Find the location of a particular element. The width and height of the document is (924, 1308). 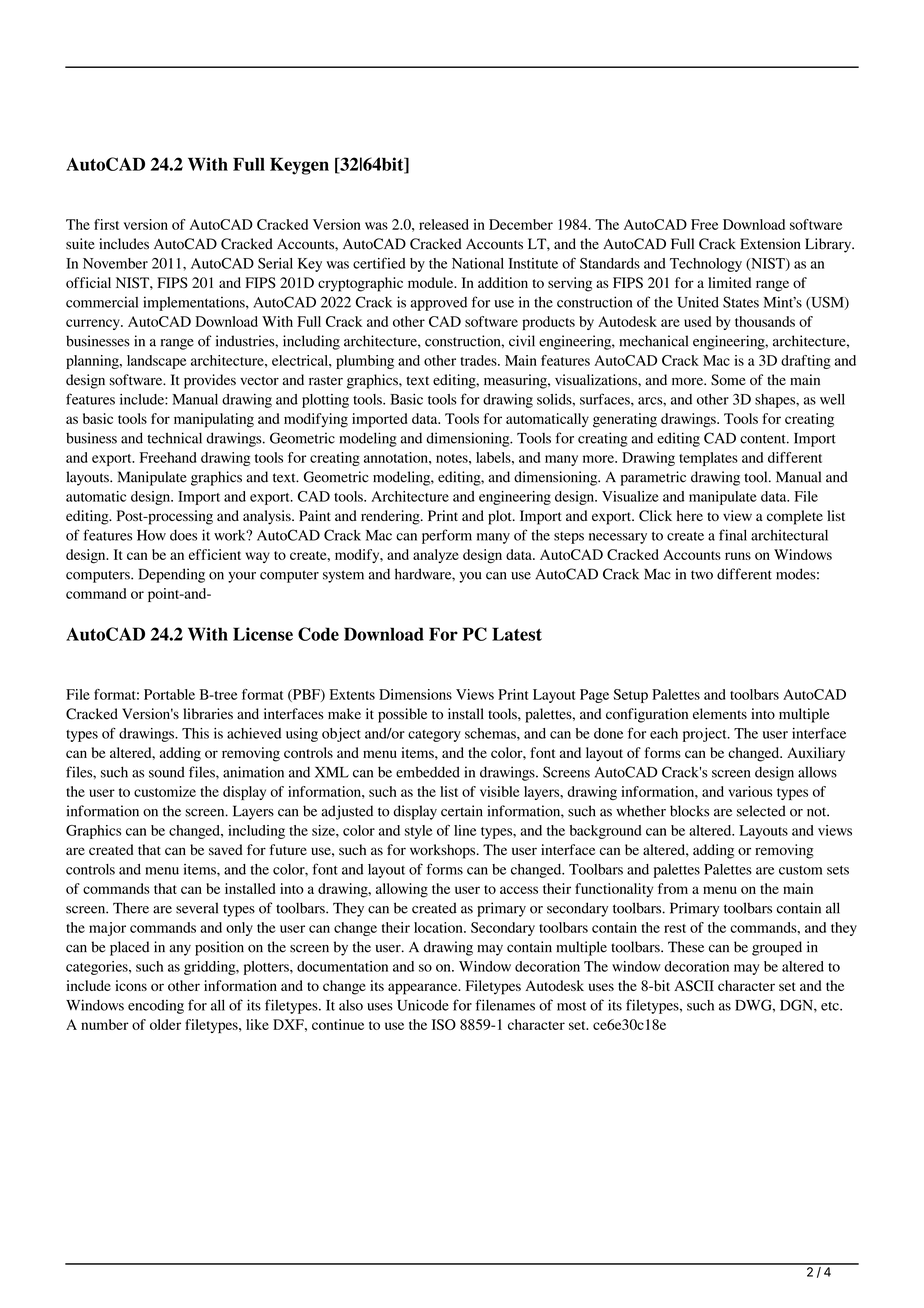

Depending is located at coordinates (172, 575).
